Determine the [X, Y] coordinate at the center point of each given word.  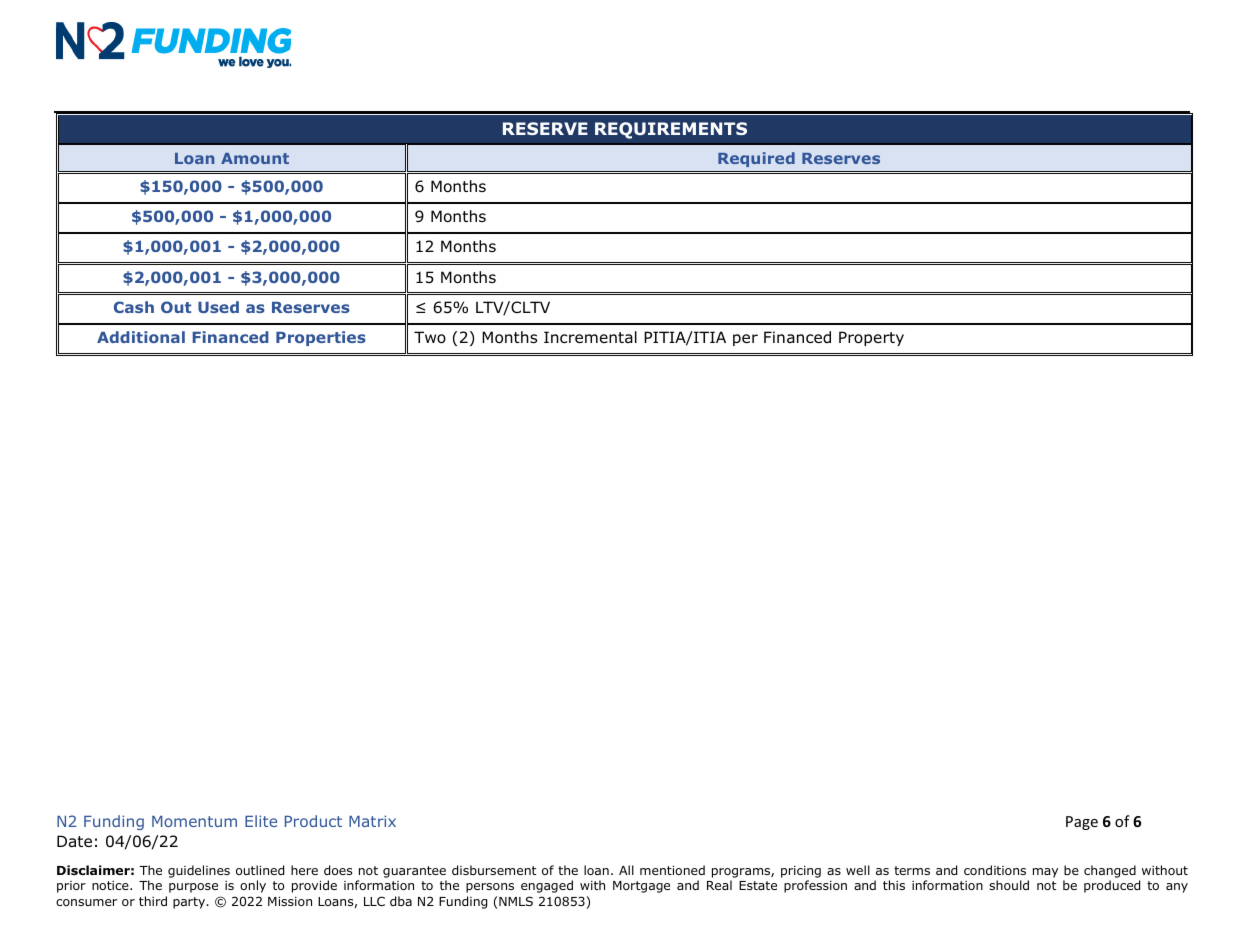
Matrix [372, 821]
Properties [321, 338]
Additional [141, 337]
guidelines [199, 871]
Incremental [590, 337]
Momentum [194, 821]
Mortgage [641, 887]
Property [871, 338]
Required [756, 159]
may [1045, 873]
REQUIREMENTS [671, 130]
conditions [995, 870]
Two [430, 337]
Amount [255, 158]
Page [1082, 823]
